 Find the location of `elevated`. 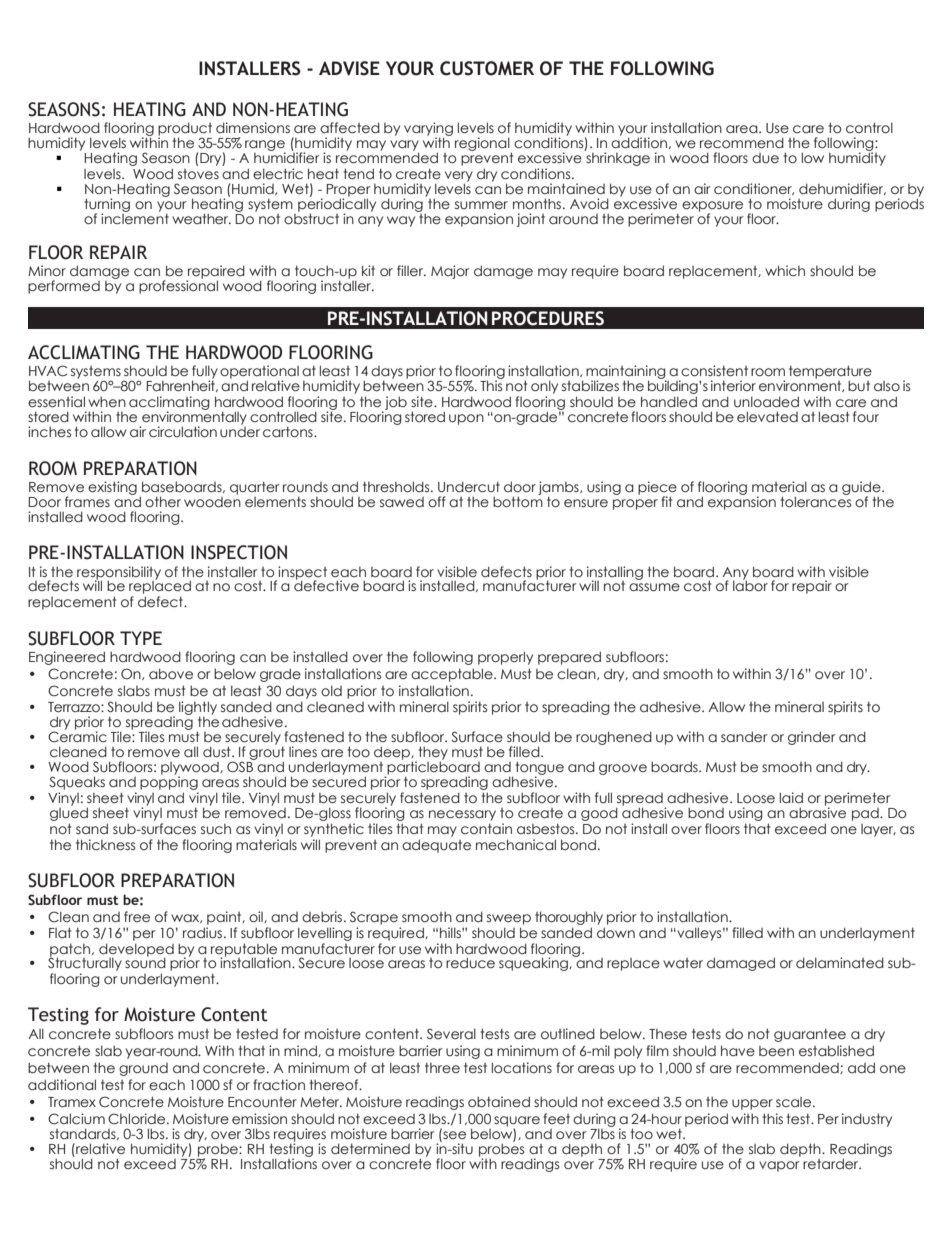

elevated is located at coordinates (767, 417).
